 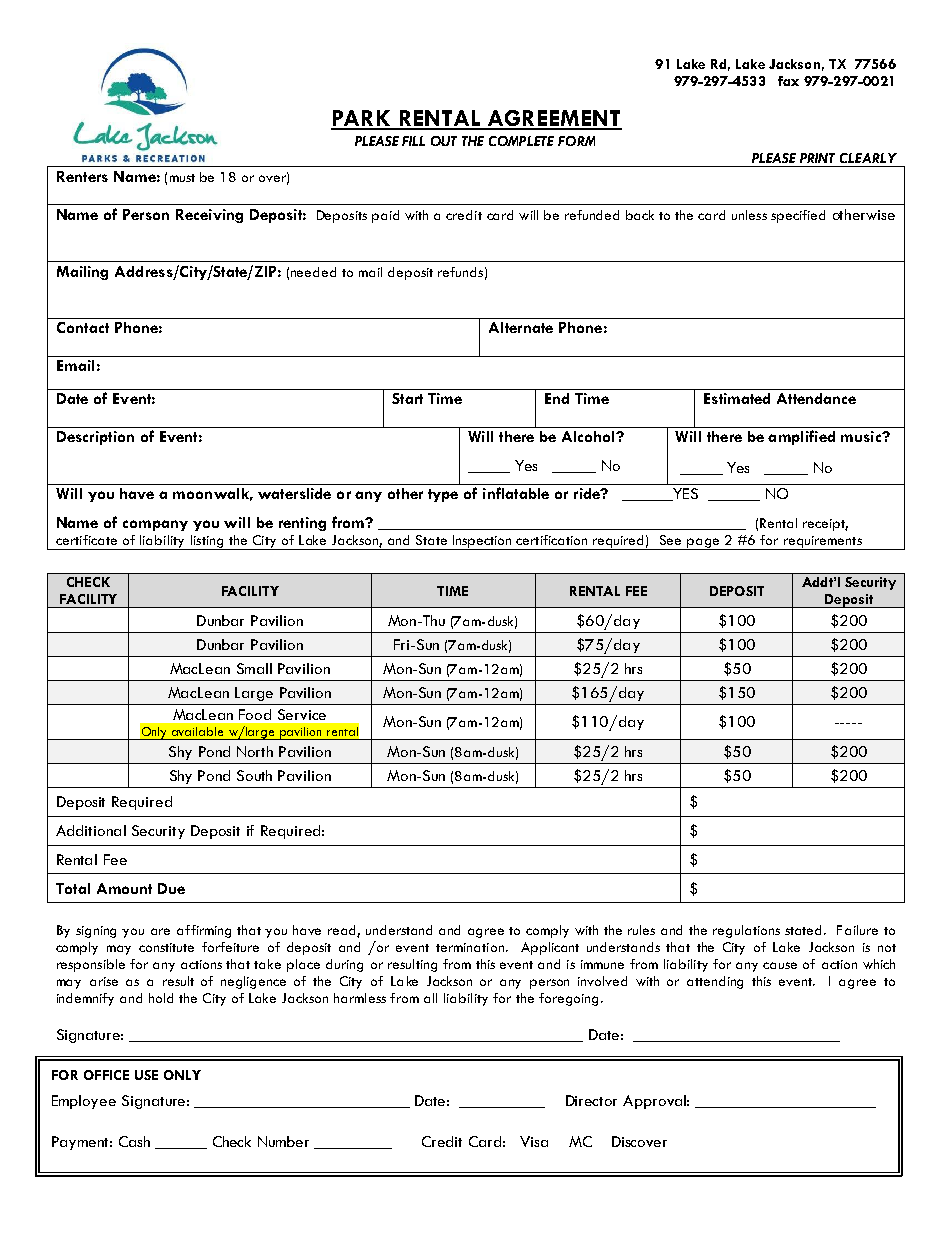 What do you see at coordinates (788, 81) in the screenshot?
I see `fax` at bounding box center [788, 81].
